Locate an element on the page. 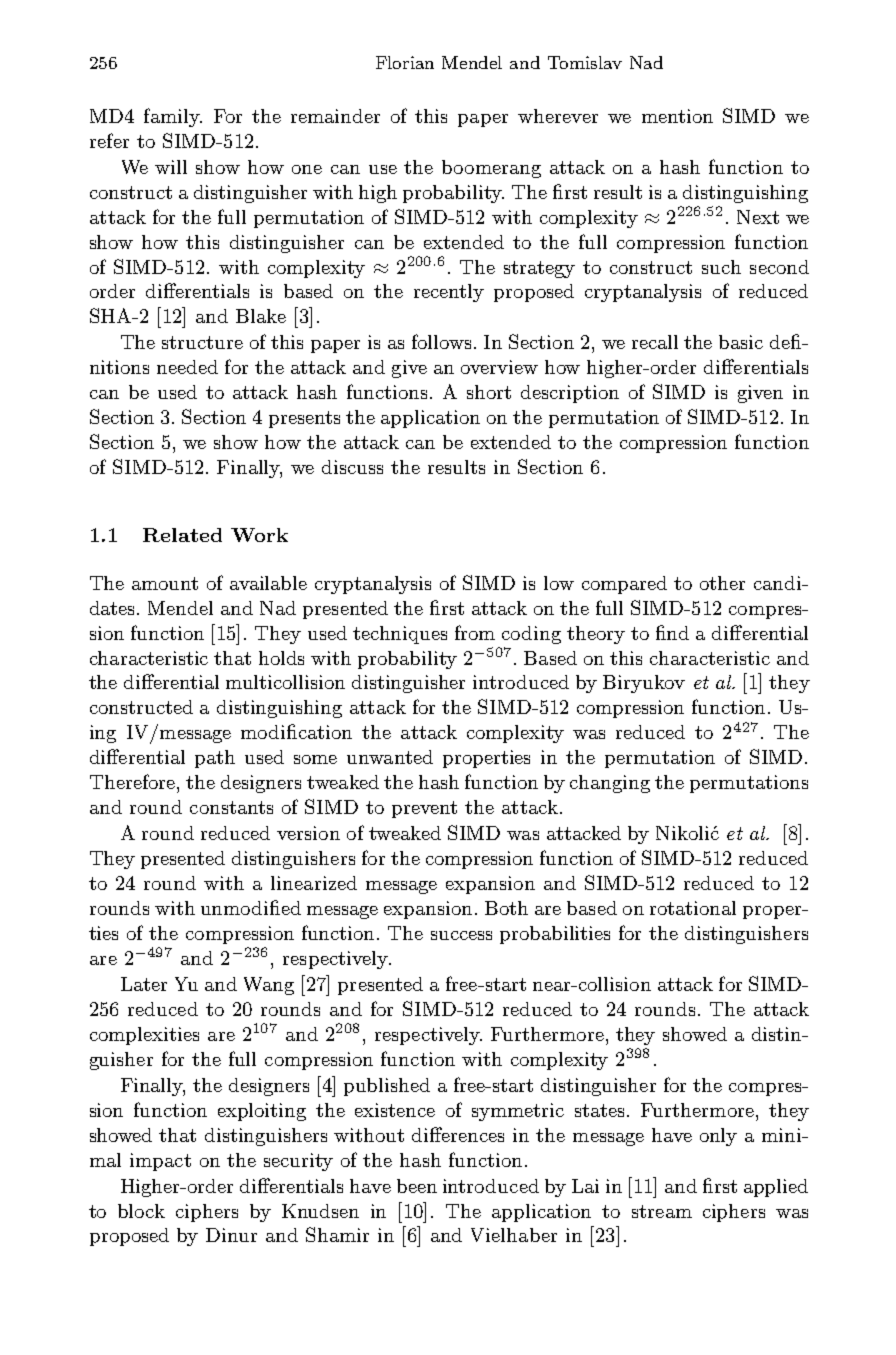 The height and width of the page is (1355, 896). been is located at coordinates (417, 1186).
